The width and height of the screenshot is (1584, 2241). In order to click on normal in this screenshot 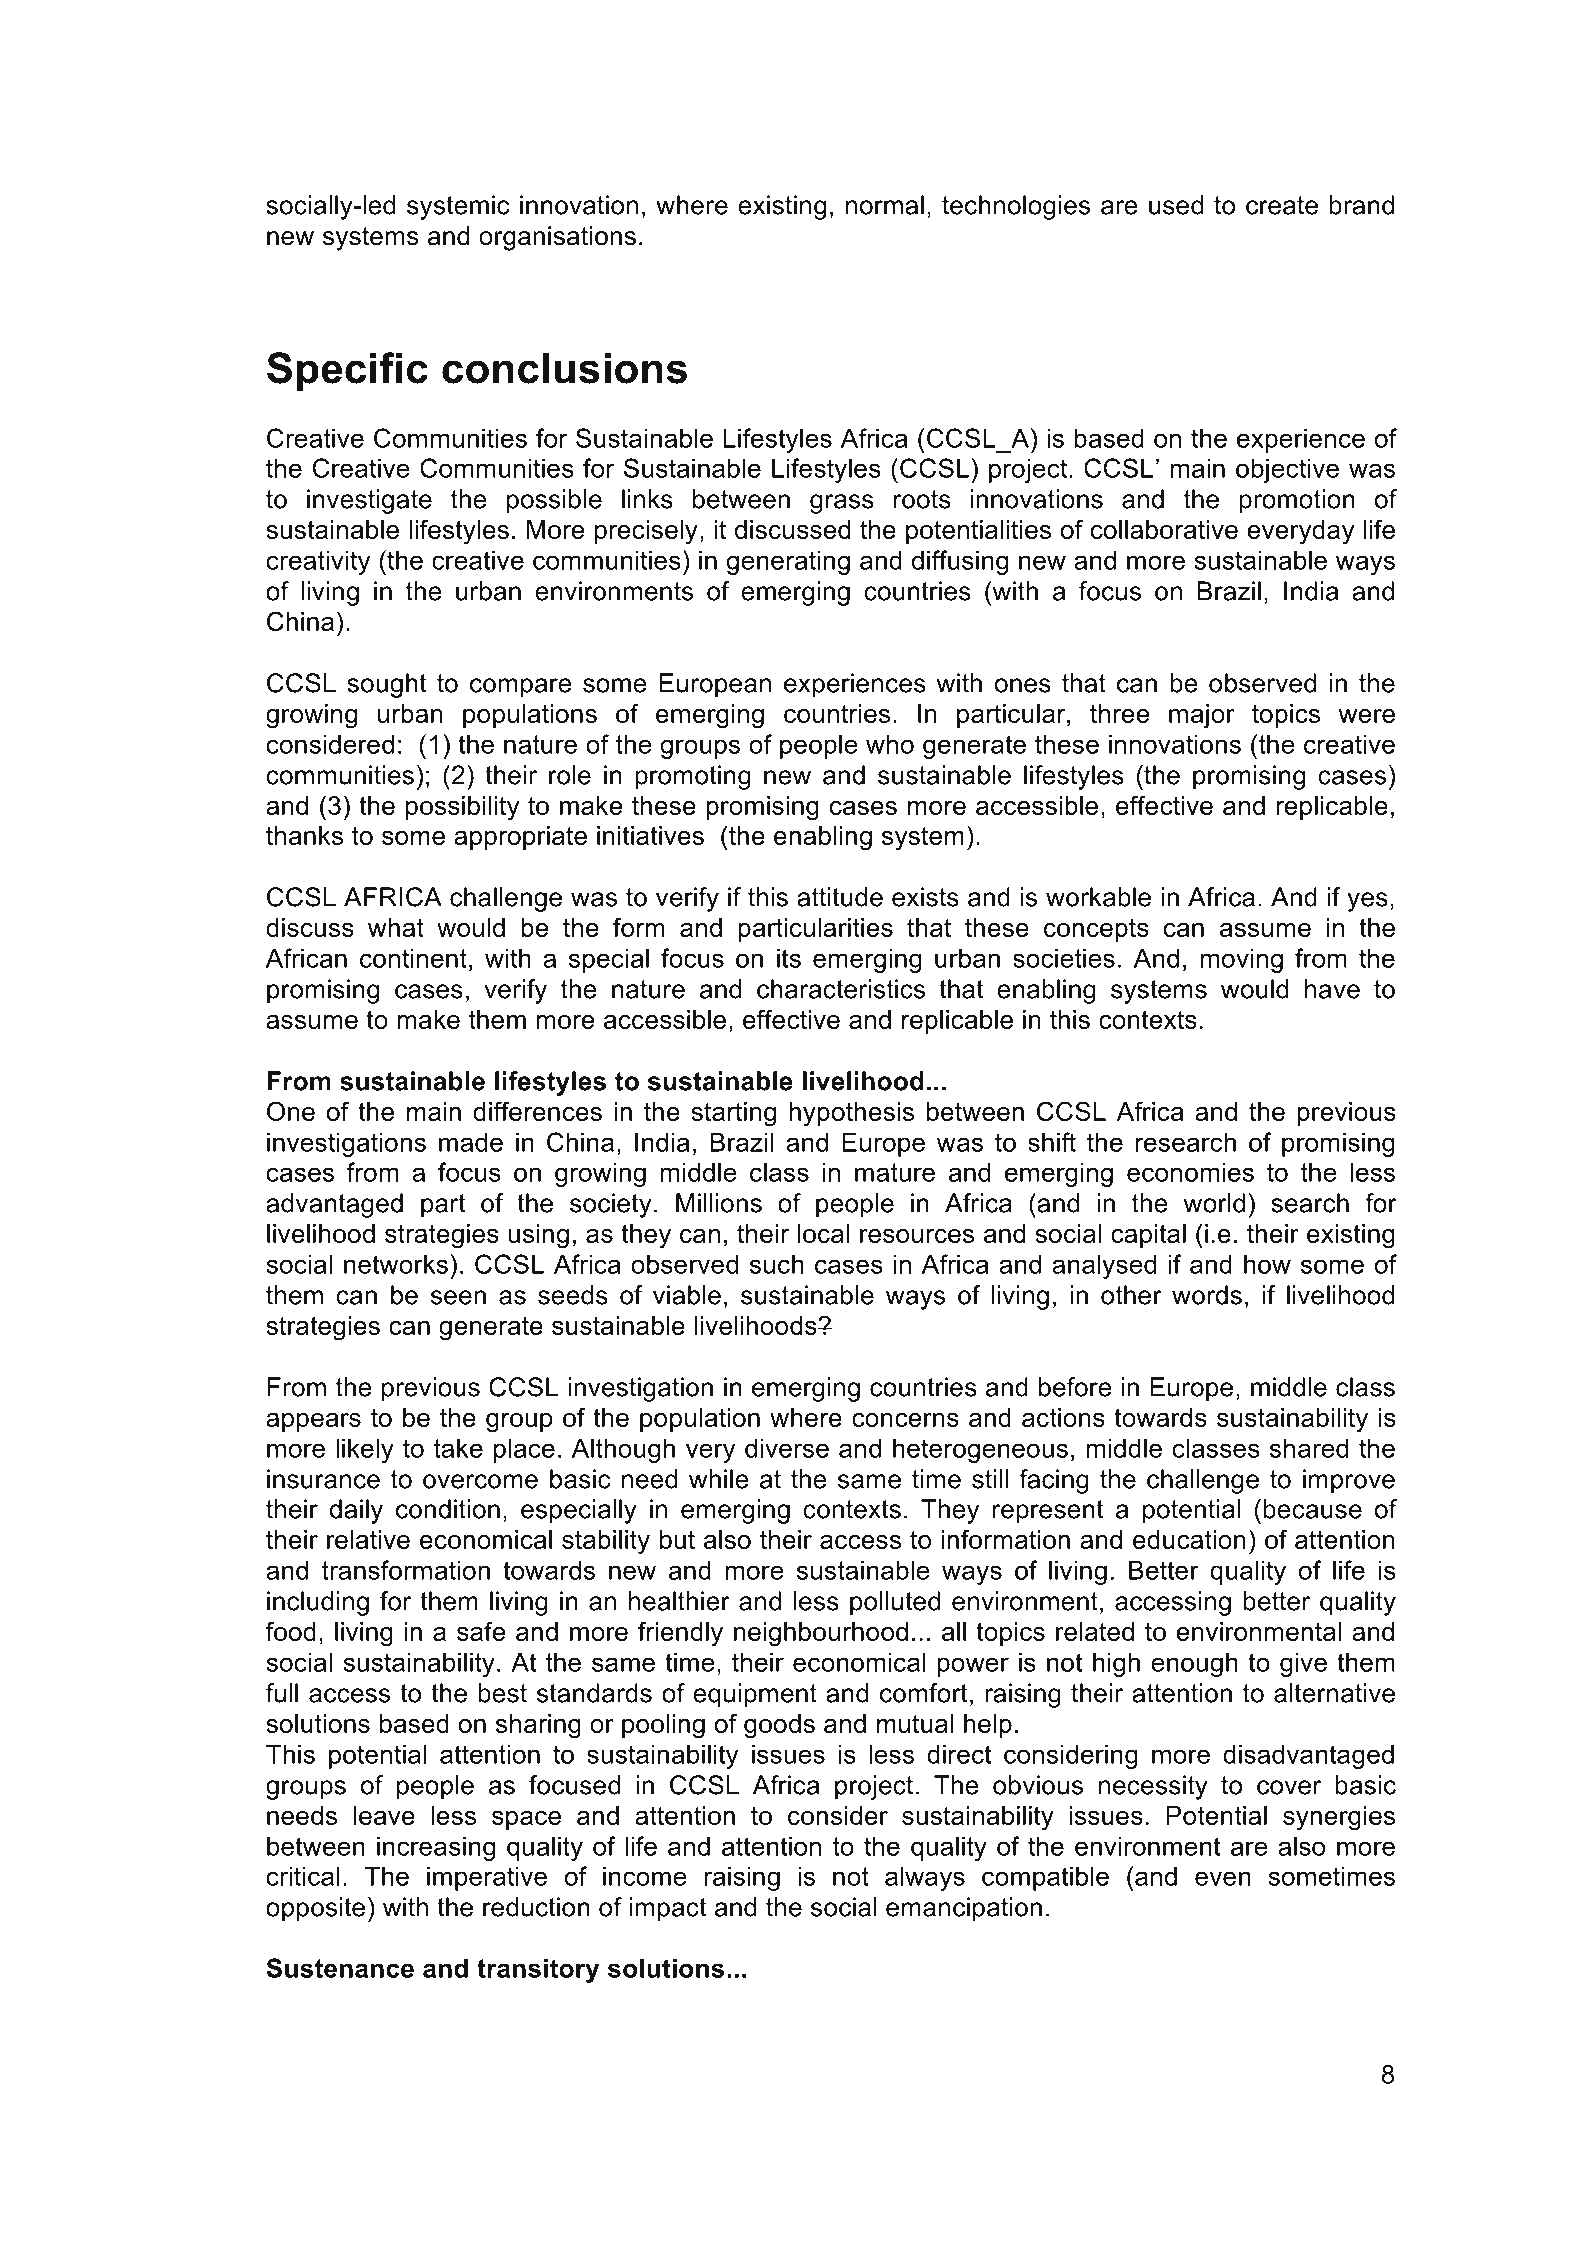, I will do `click(885, 205)`.
